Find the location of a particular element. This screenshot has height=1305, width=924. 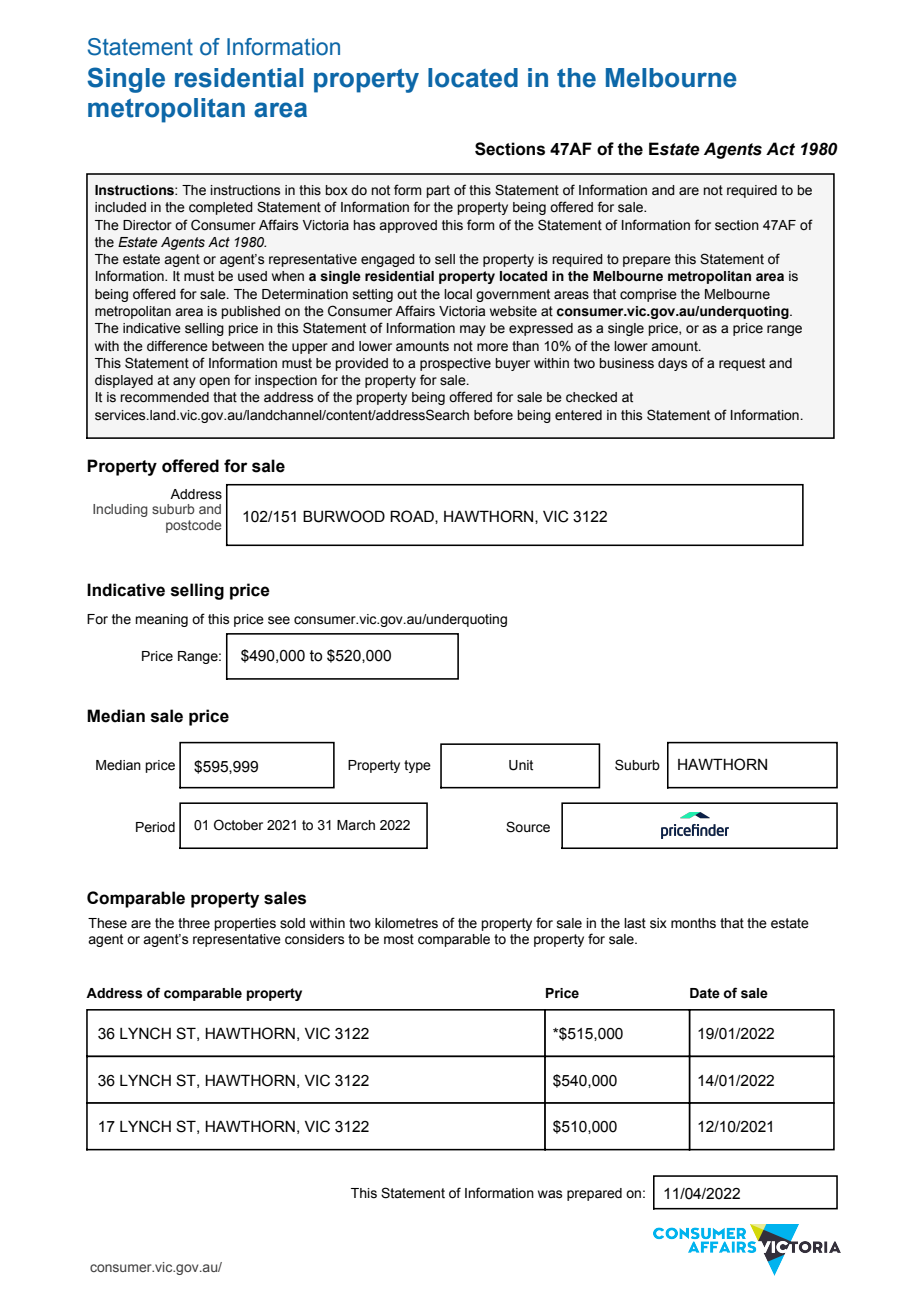

Director is located at coordinates (147, 225).
